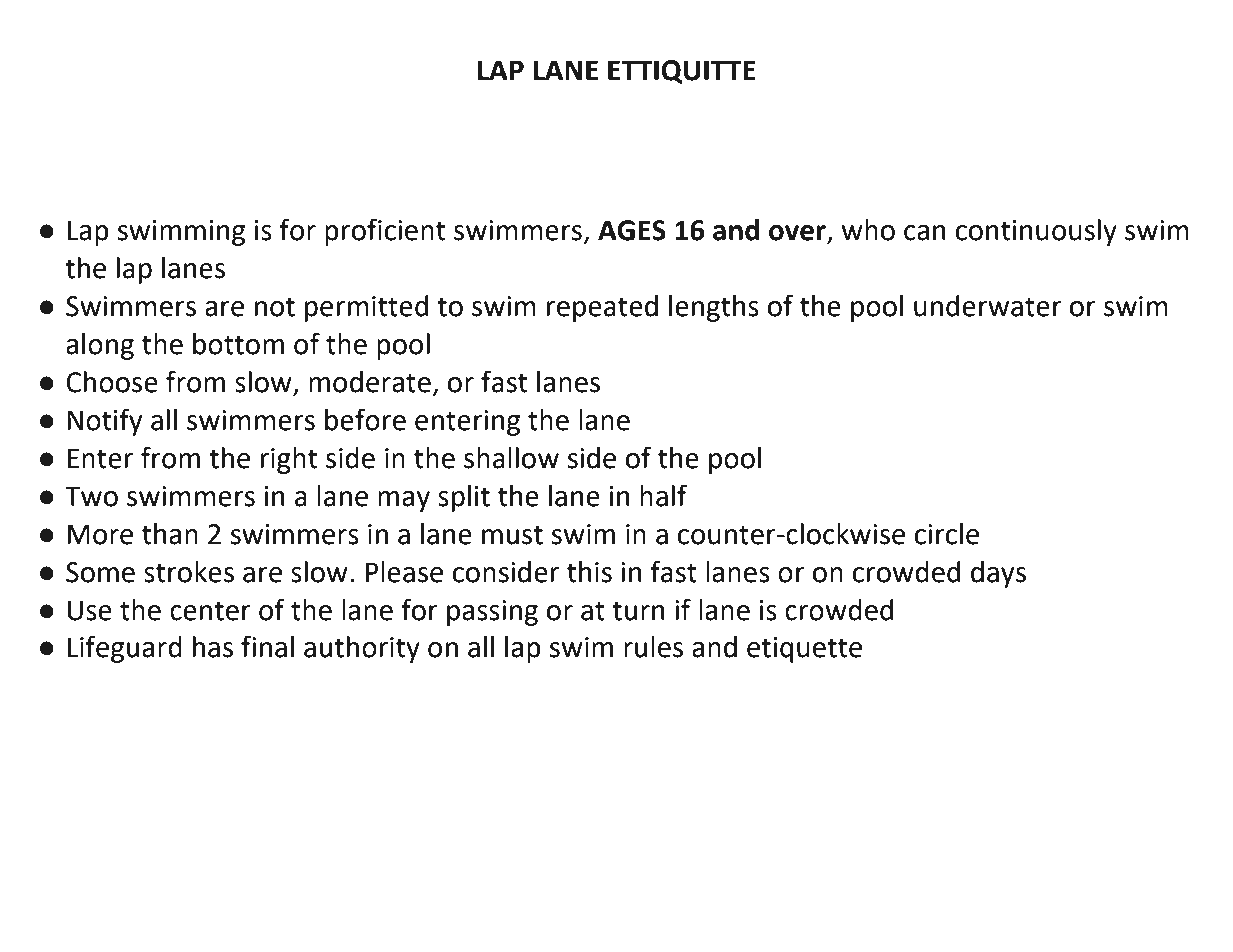  What do you see at coordinates (511, 458) in the page?
I see `shallow` at bounding box center [511, 458].
